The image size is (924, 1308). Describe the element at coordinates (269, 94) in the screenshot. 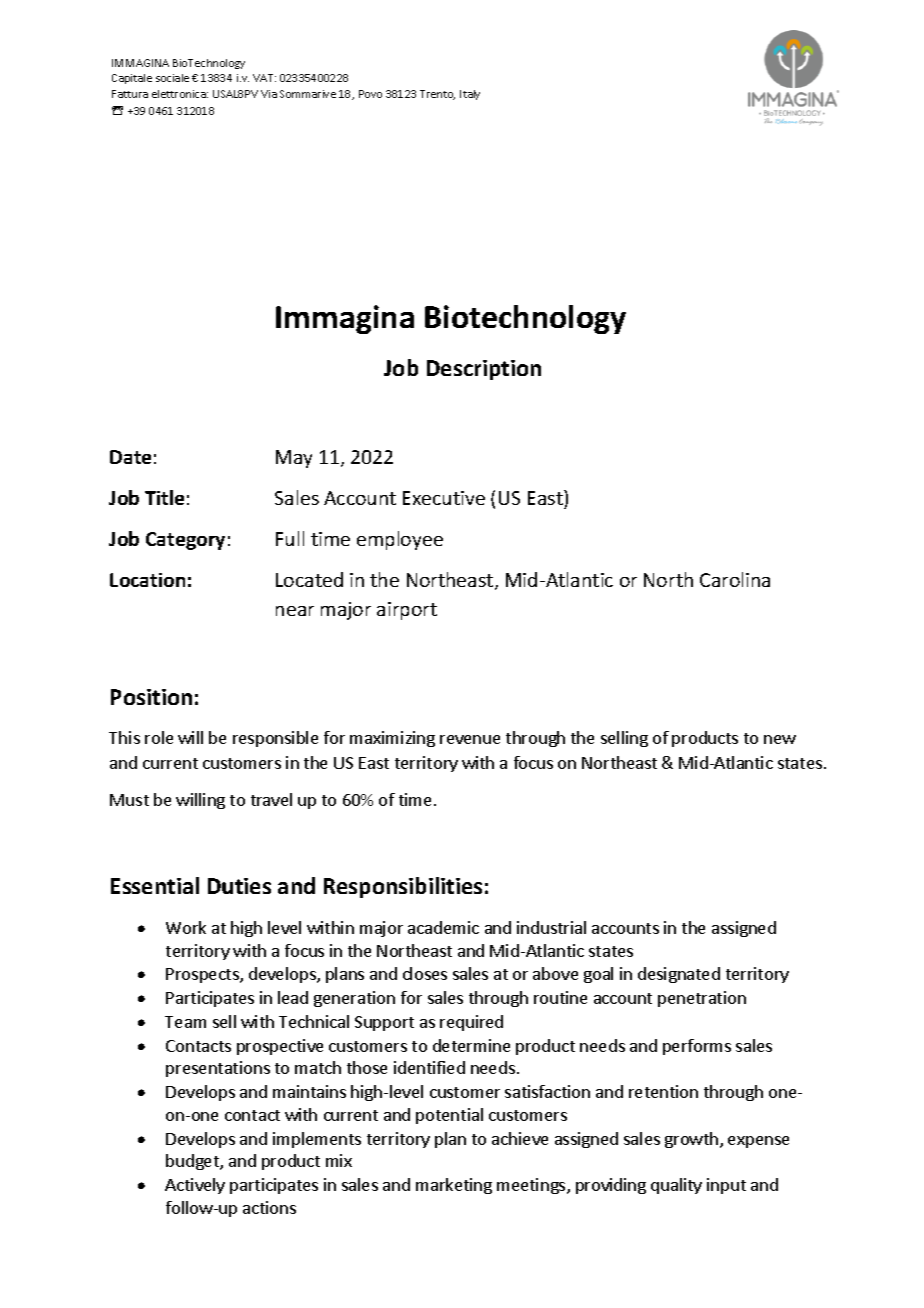

I see `Via` at that location.
